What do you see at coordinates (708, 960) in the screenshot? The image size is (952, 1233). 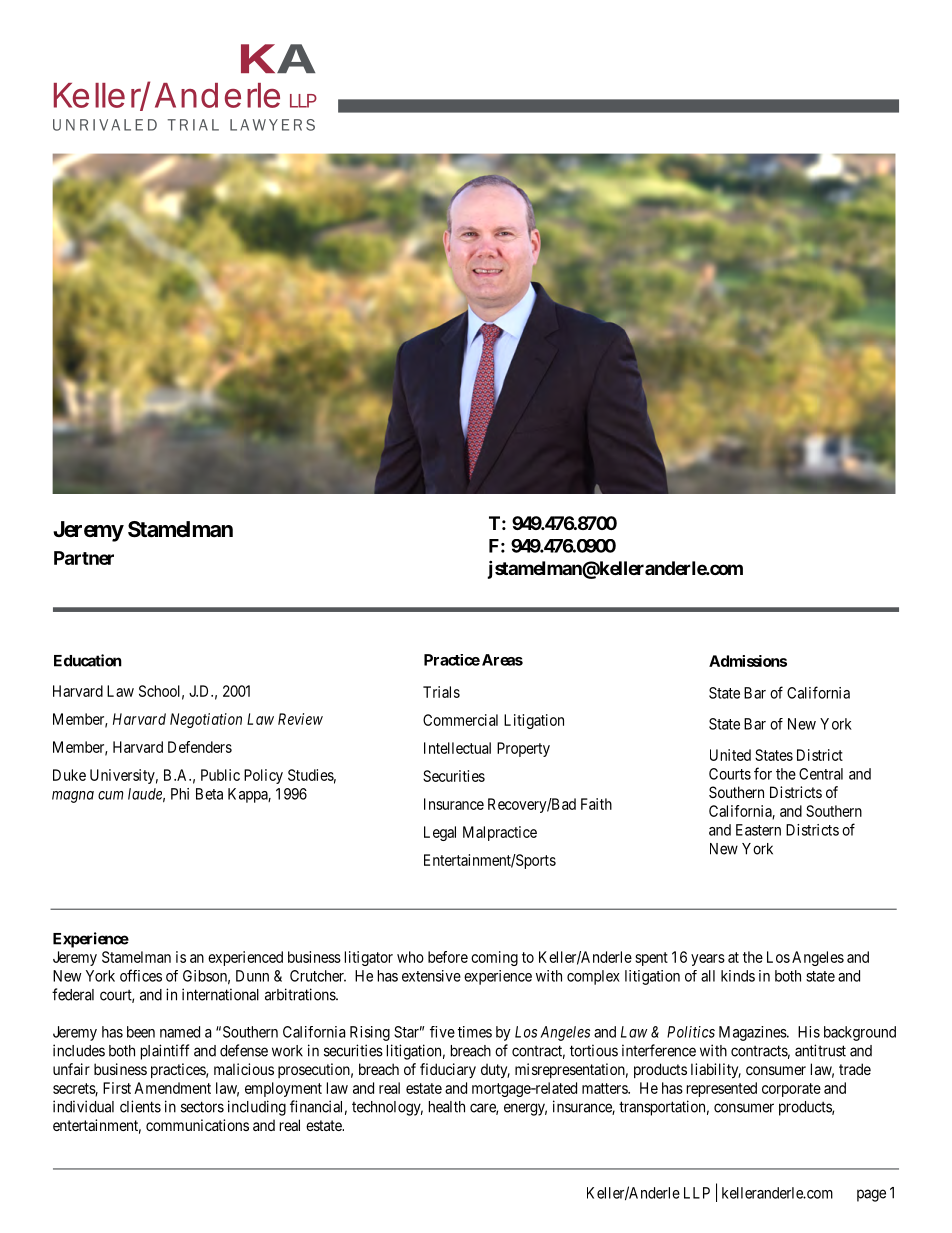 I see `years` at bounding box center [708, 960].
